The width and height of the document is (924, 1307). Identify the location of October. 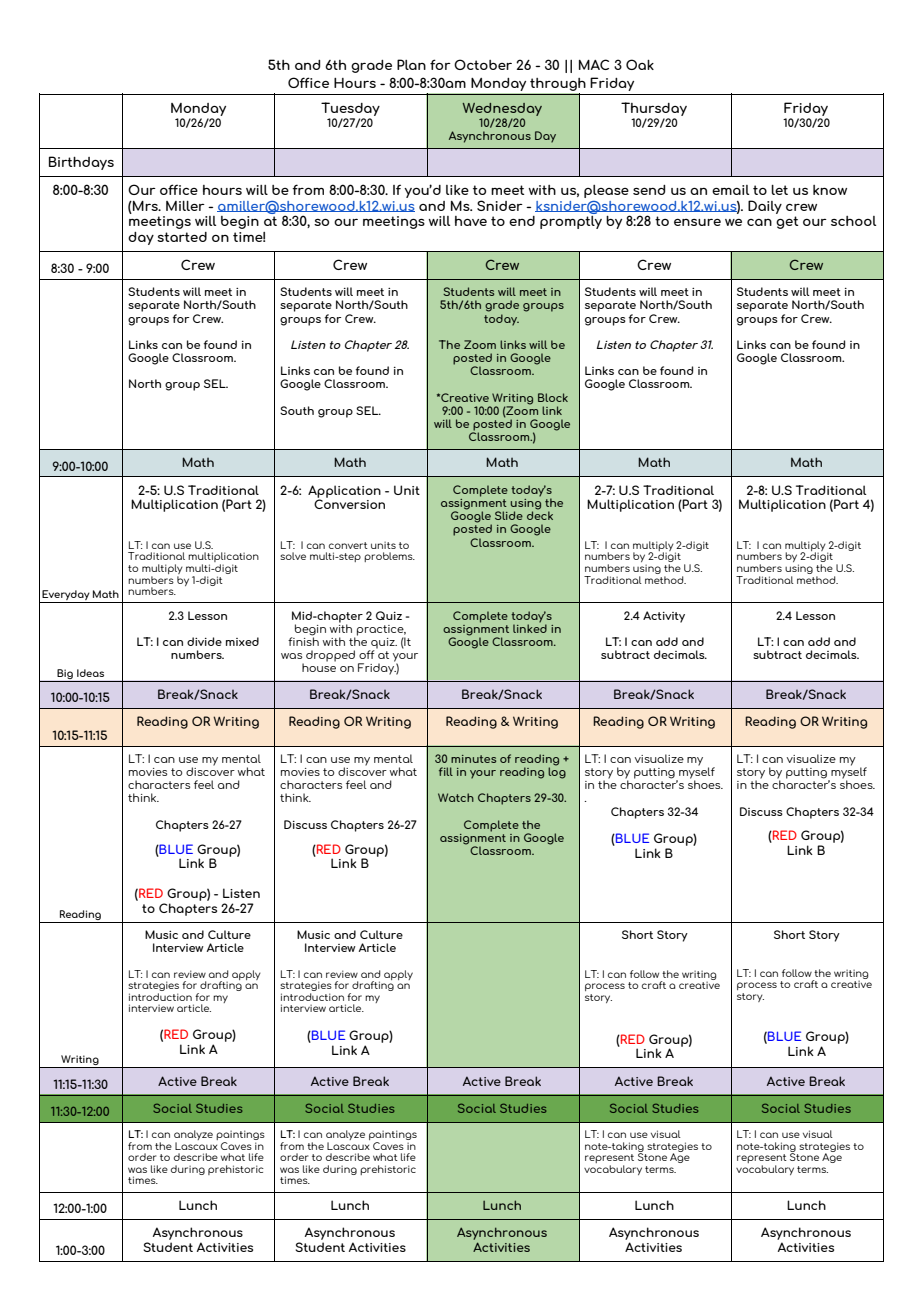
(483, 64).
